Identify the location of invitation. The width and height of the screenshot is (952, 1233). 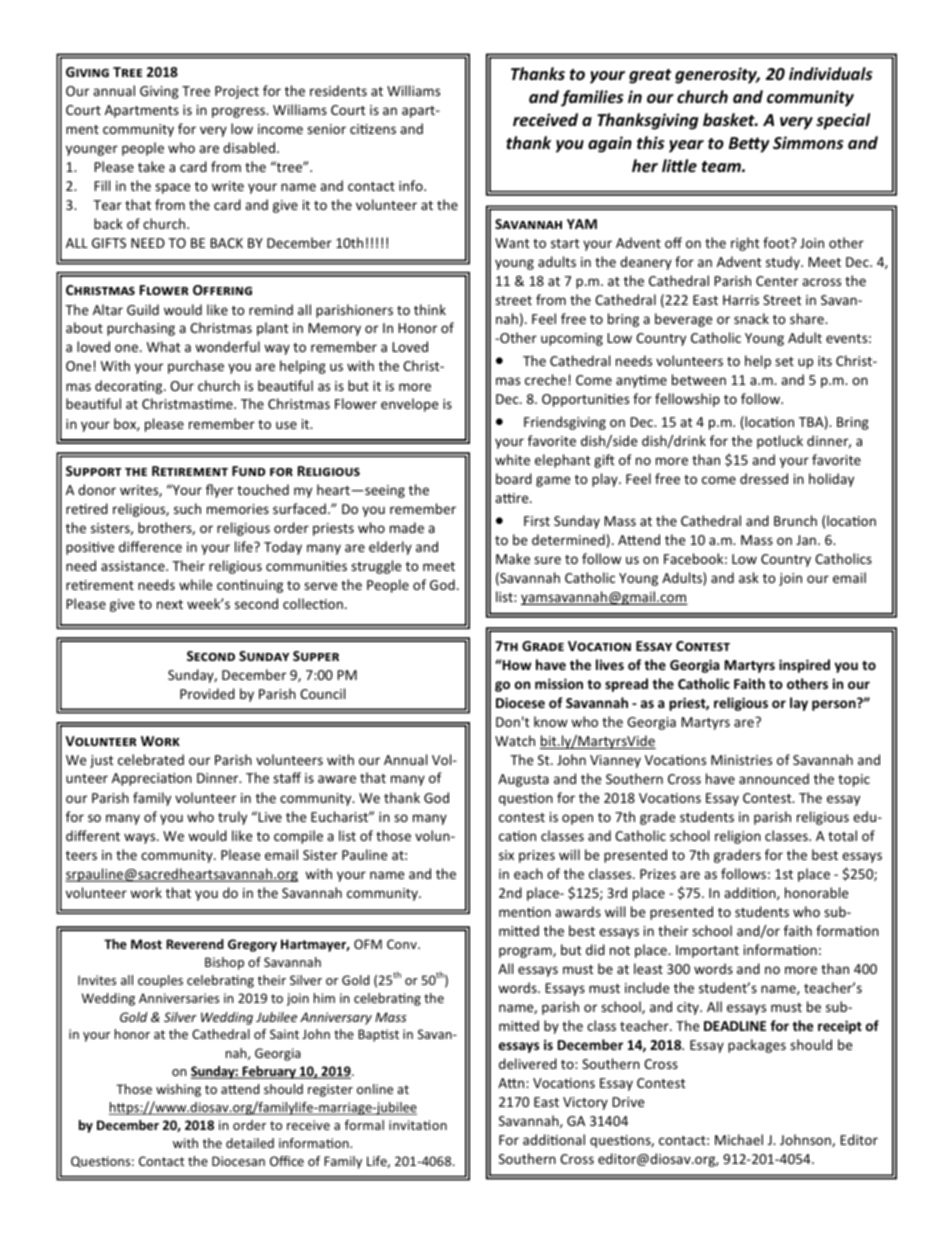
(418, 1125).
